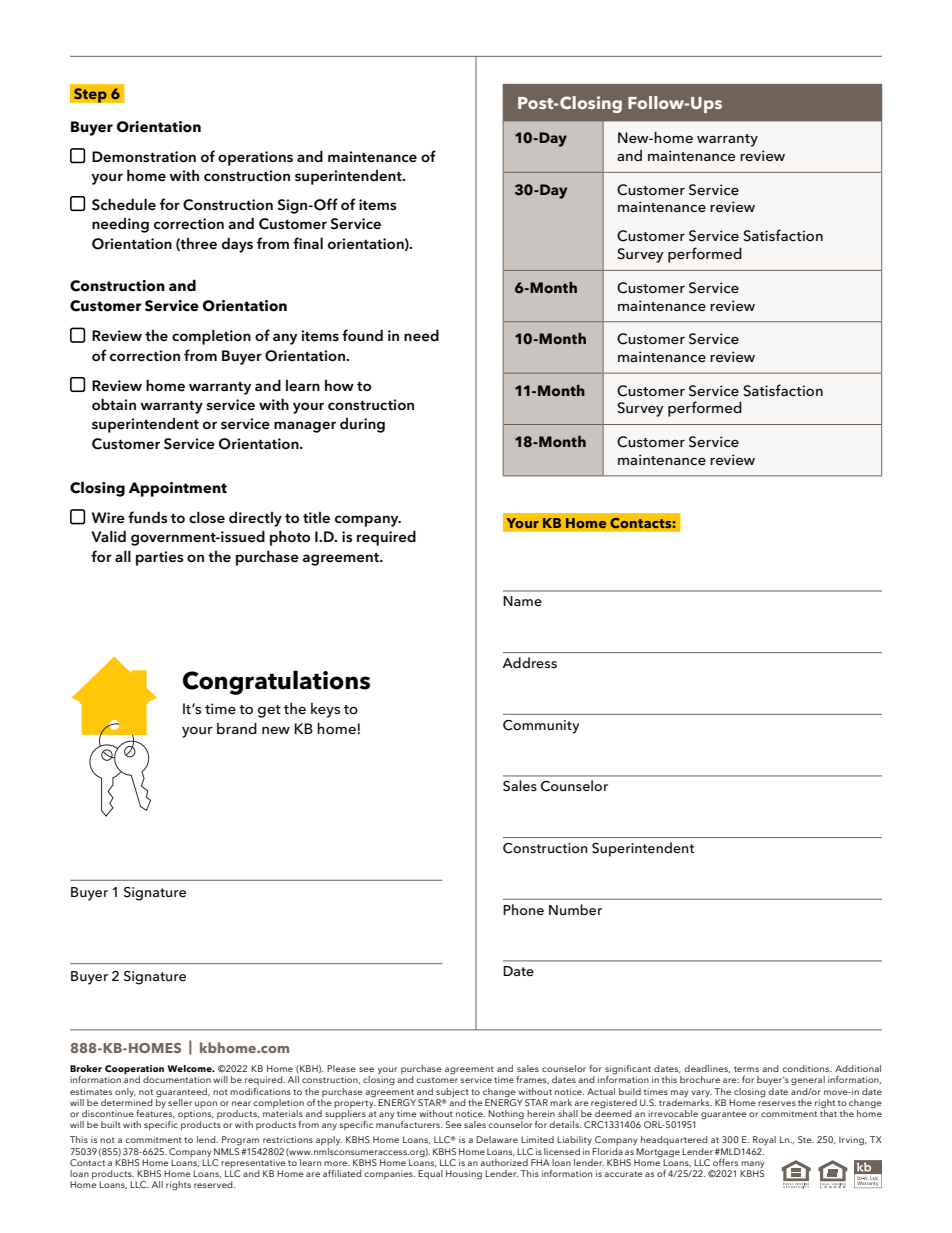  I want to click on Congratulations, so click(276, 682).
